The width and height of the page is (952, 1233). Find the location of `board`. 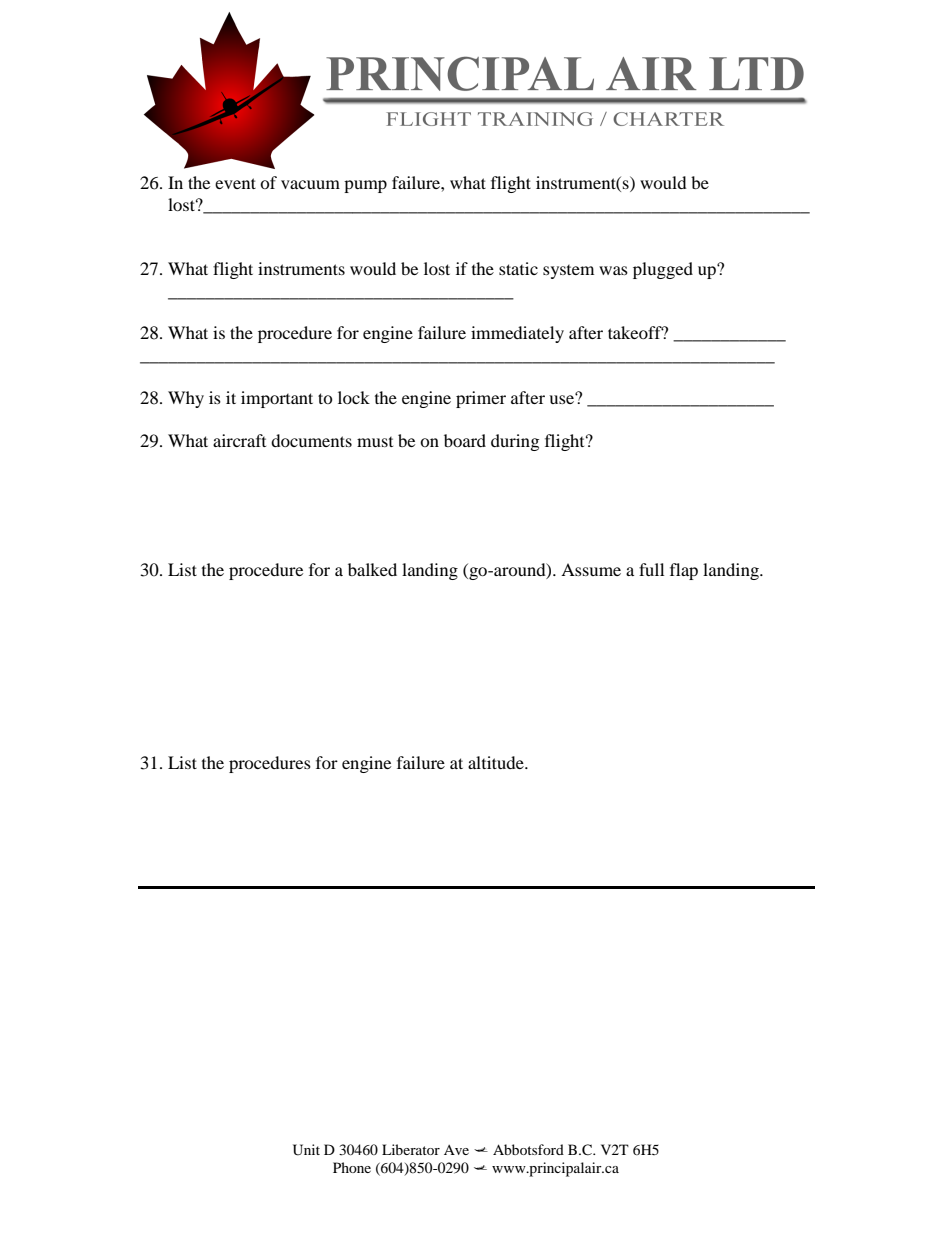

board is located at coordinates (465, 440).
